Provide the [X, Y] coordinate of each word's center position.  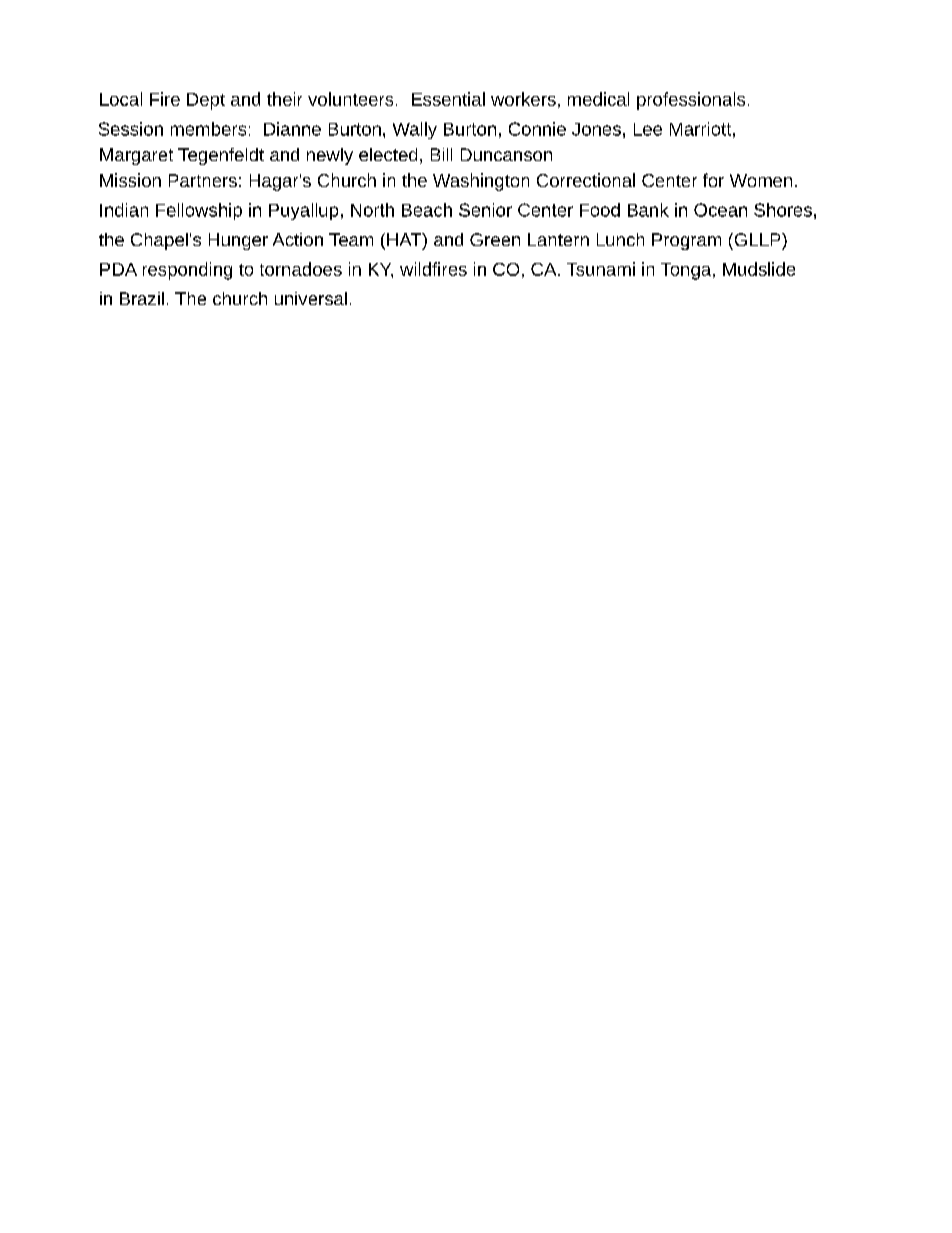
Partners [203, 180]
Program [686, 241]
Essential [448, 99]
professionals [691, 101]
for [713, 180]
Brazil [142, 298]
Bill [441, 154]
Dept [206, 101]
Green [495, 239]
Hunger [238, 241]
